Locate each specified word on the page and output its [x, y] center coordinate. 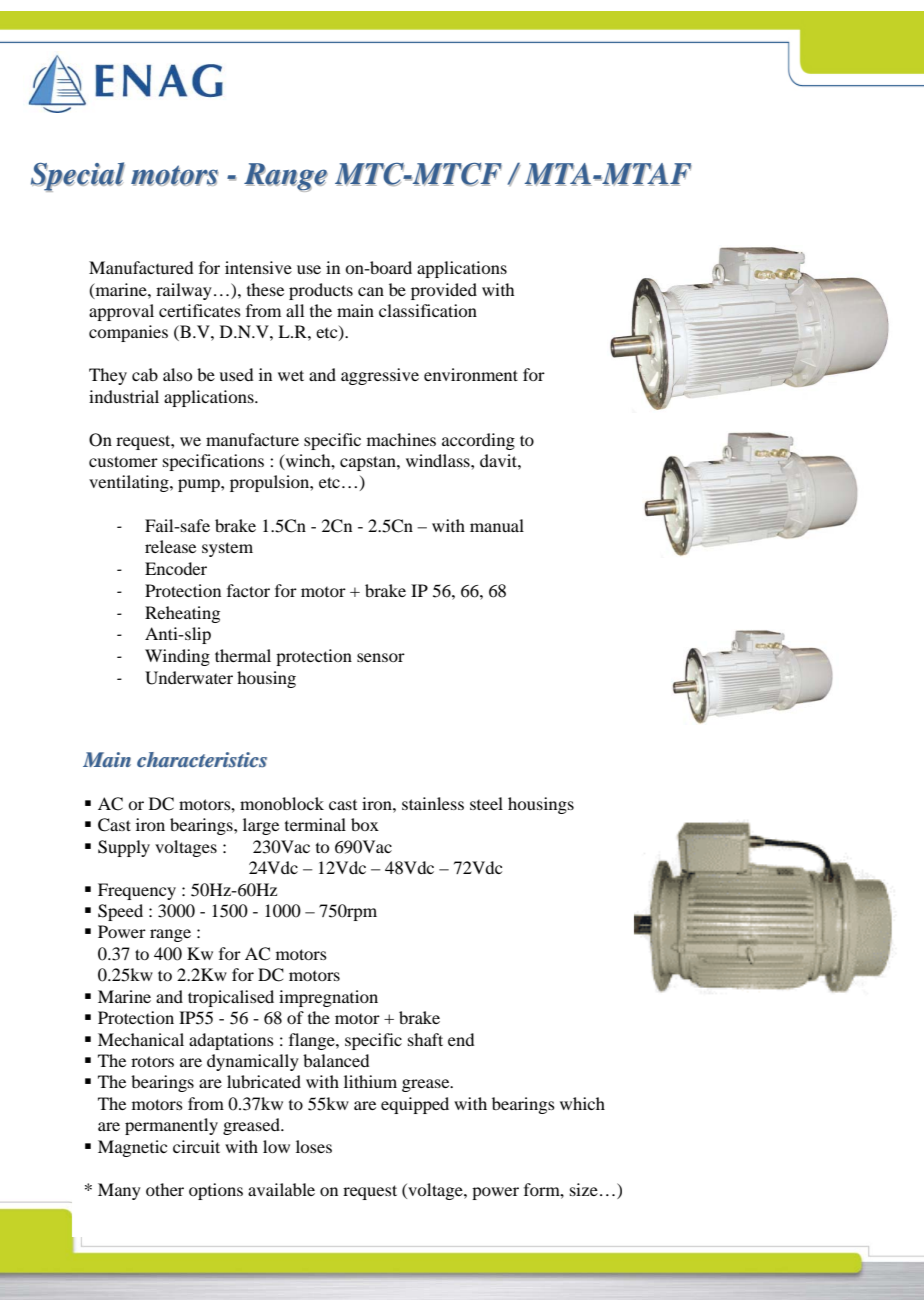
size [584, 1189]
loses [314, 1146]
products [321, 291]
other [165, 1189]
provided [444, 291]
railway [184, 291]
